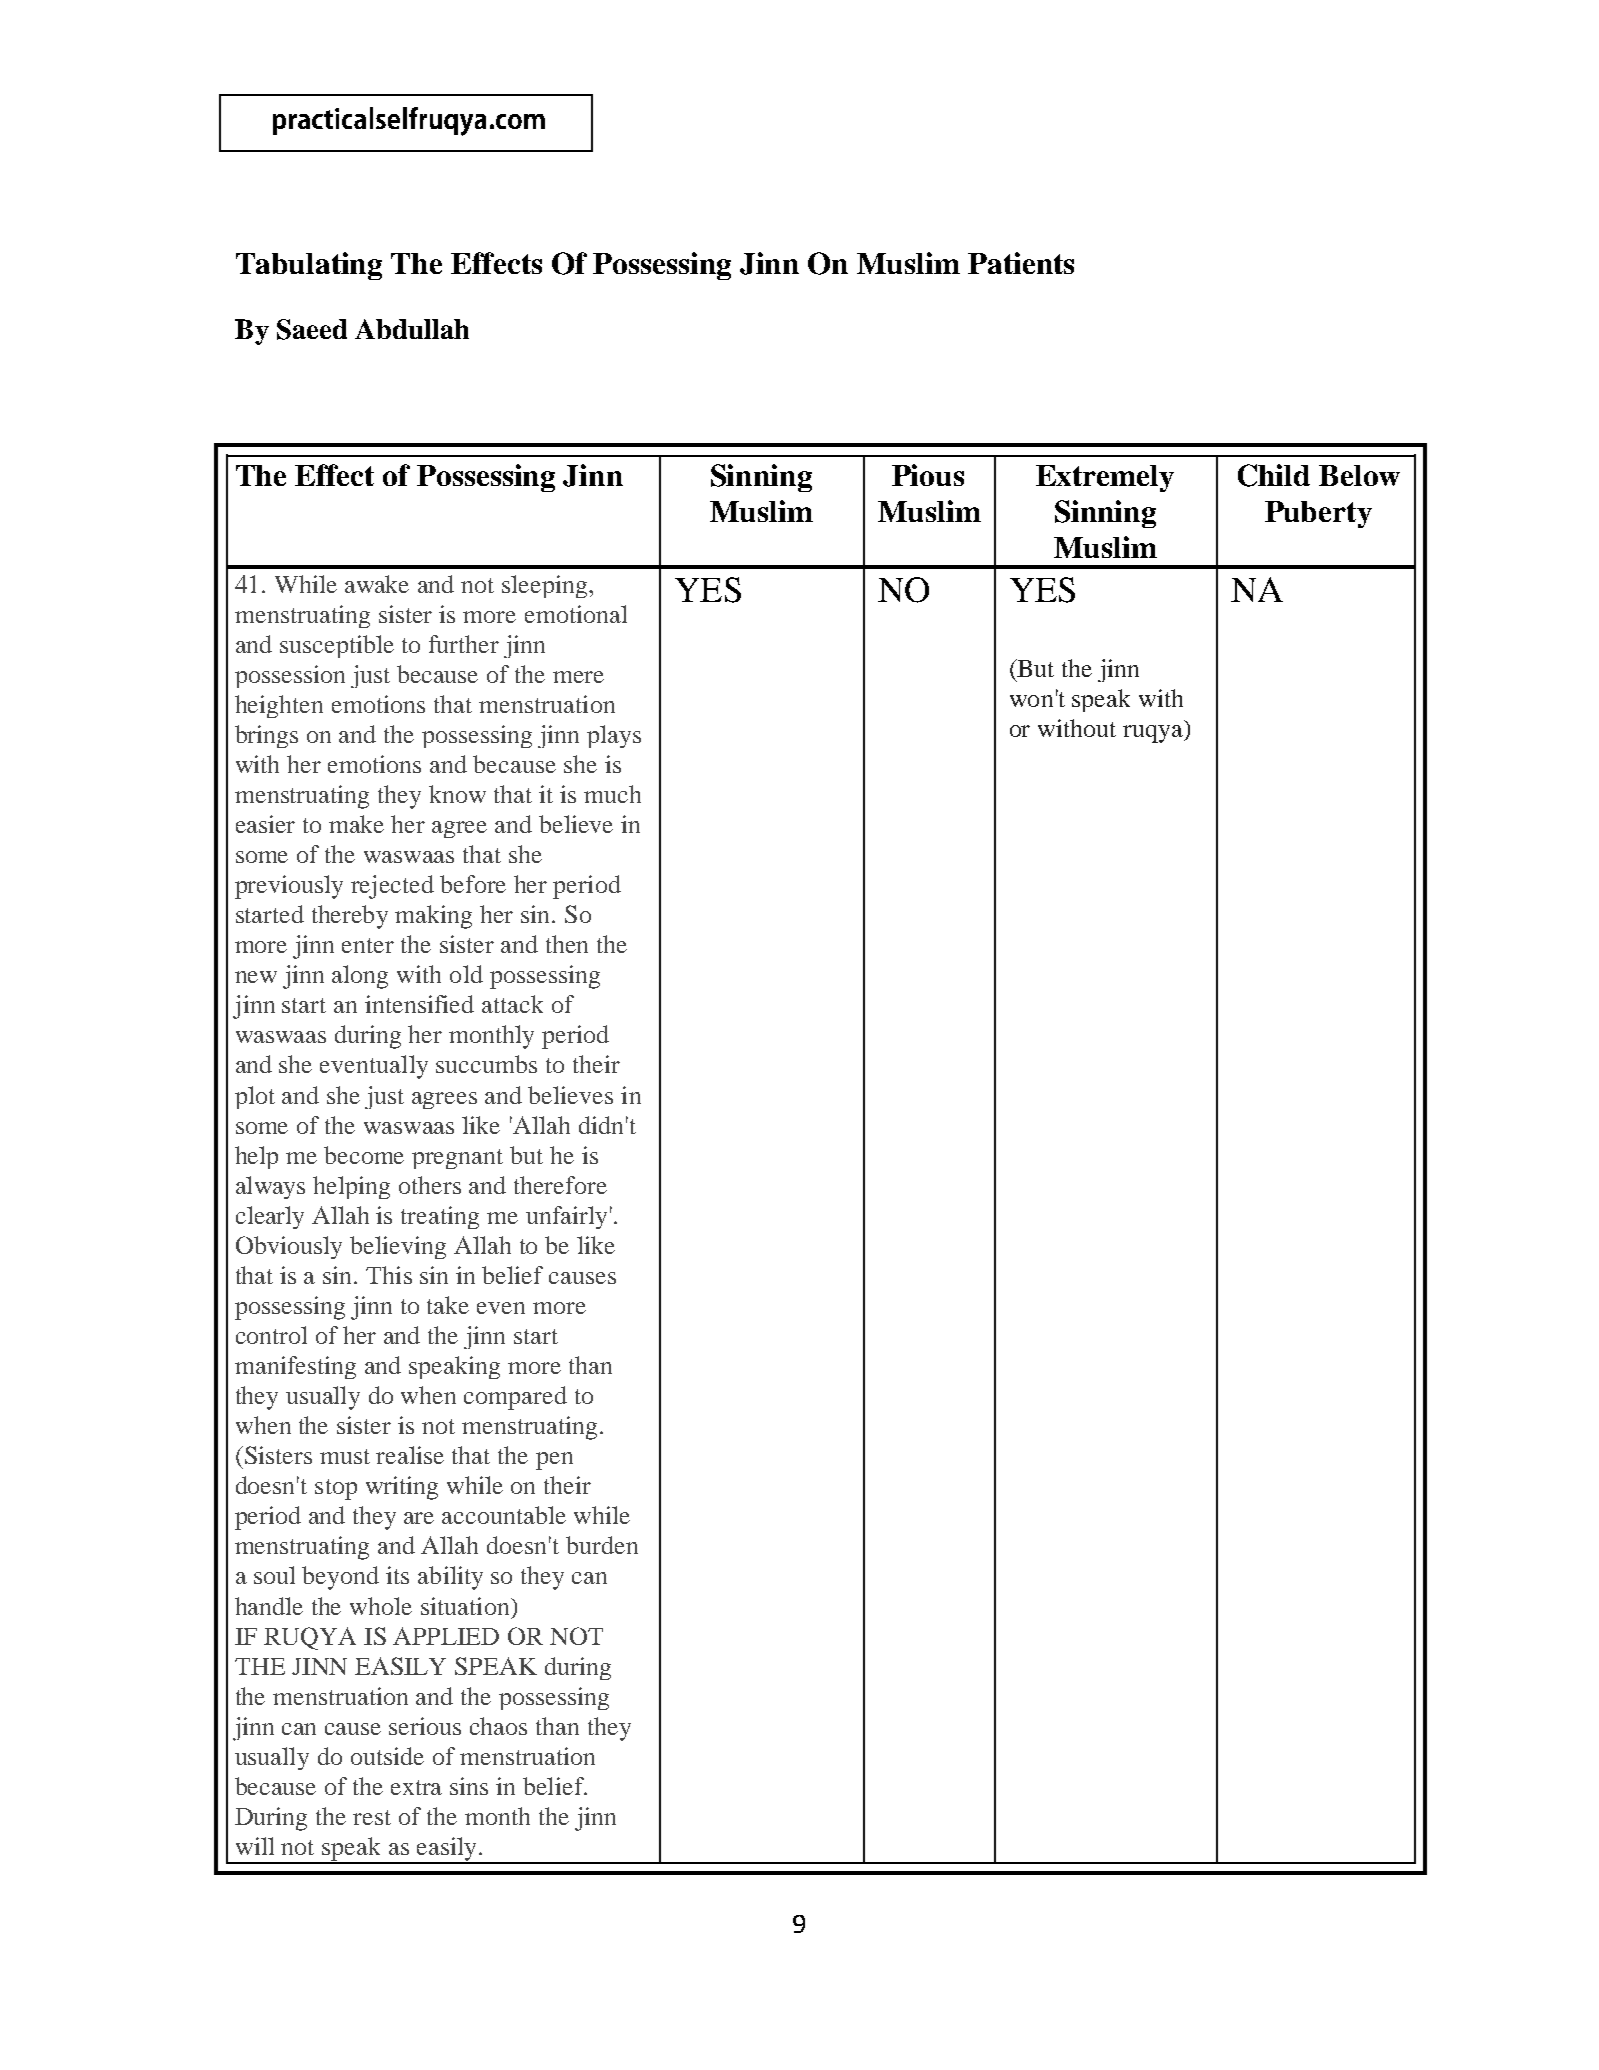 This page has width=1599, height=2070. What do you see at coordinates (419, 1004) in the page?
I see `intensified` at bounding box center [419, 1004].
